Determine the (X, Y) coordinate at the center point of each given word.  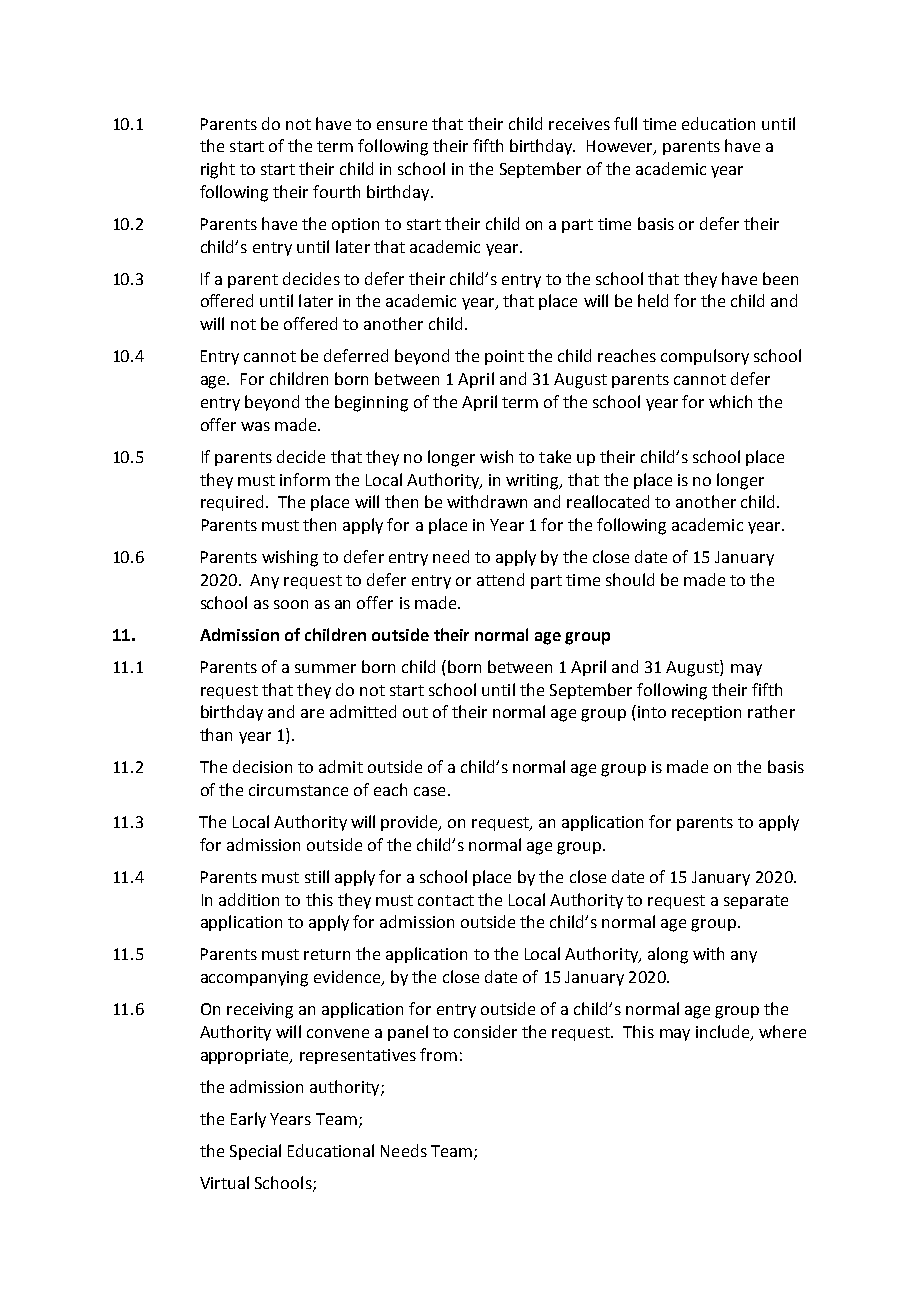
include (724, 1033)
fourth (336, 191)
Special (255, 1152)
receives (579, 124)
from (438, 1054)
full (625, 123)
